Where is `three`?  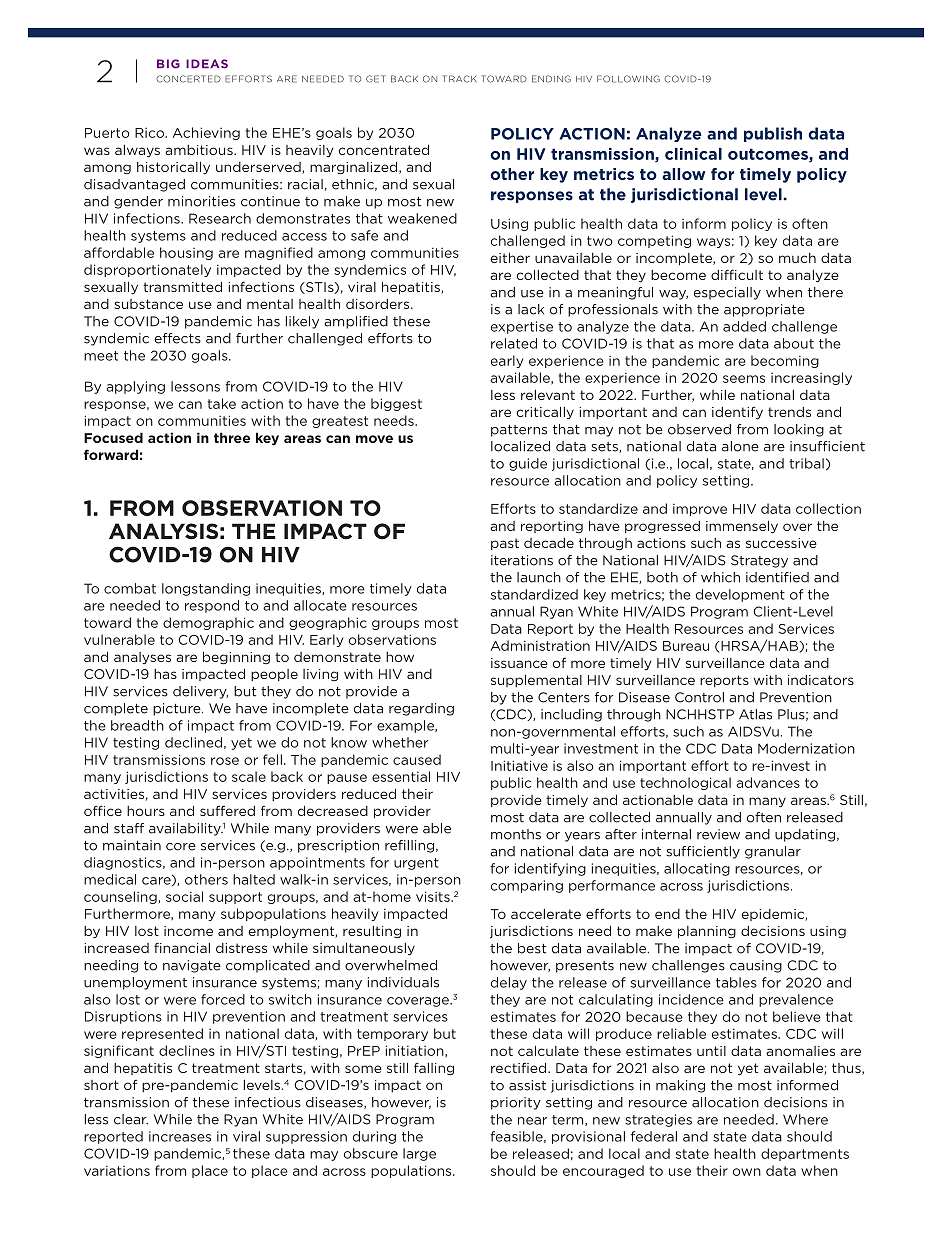 three is located at coordinates (232, 437).
